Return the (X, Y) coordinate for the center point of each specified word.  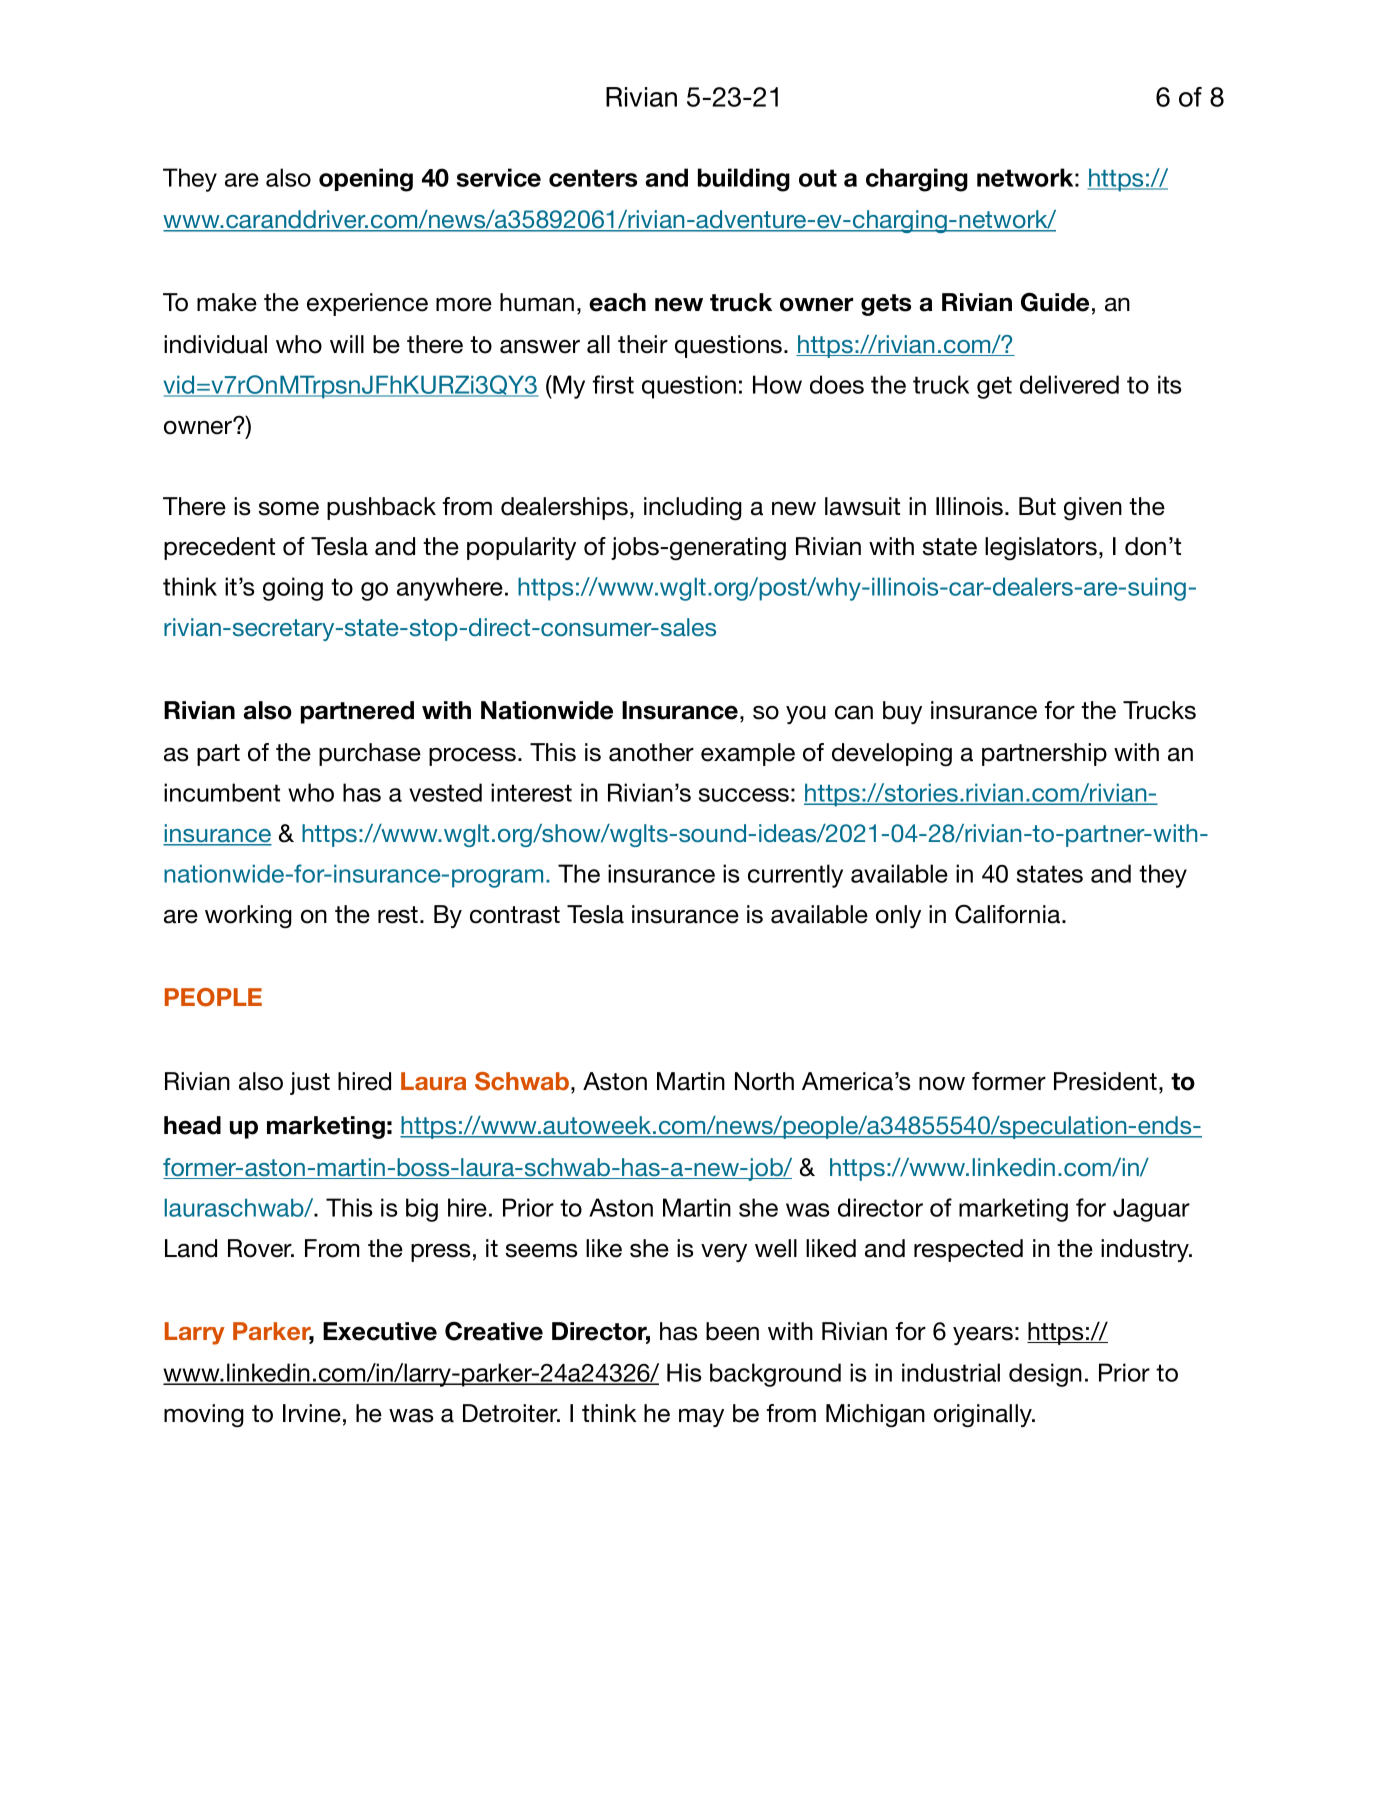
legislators (1041, 549)
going (293, 589)
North (764, 1081)
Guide (1055, 302)
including (693, 509)
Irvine (312, 1413)
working (248, 917)
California (1009, 914)
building (744, 180)
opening (366, 180)
